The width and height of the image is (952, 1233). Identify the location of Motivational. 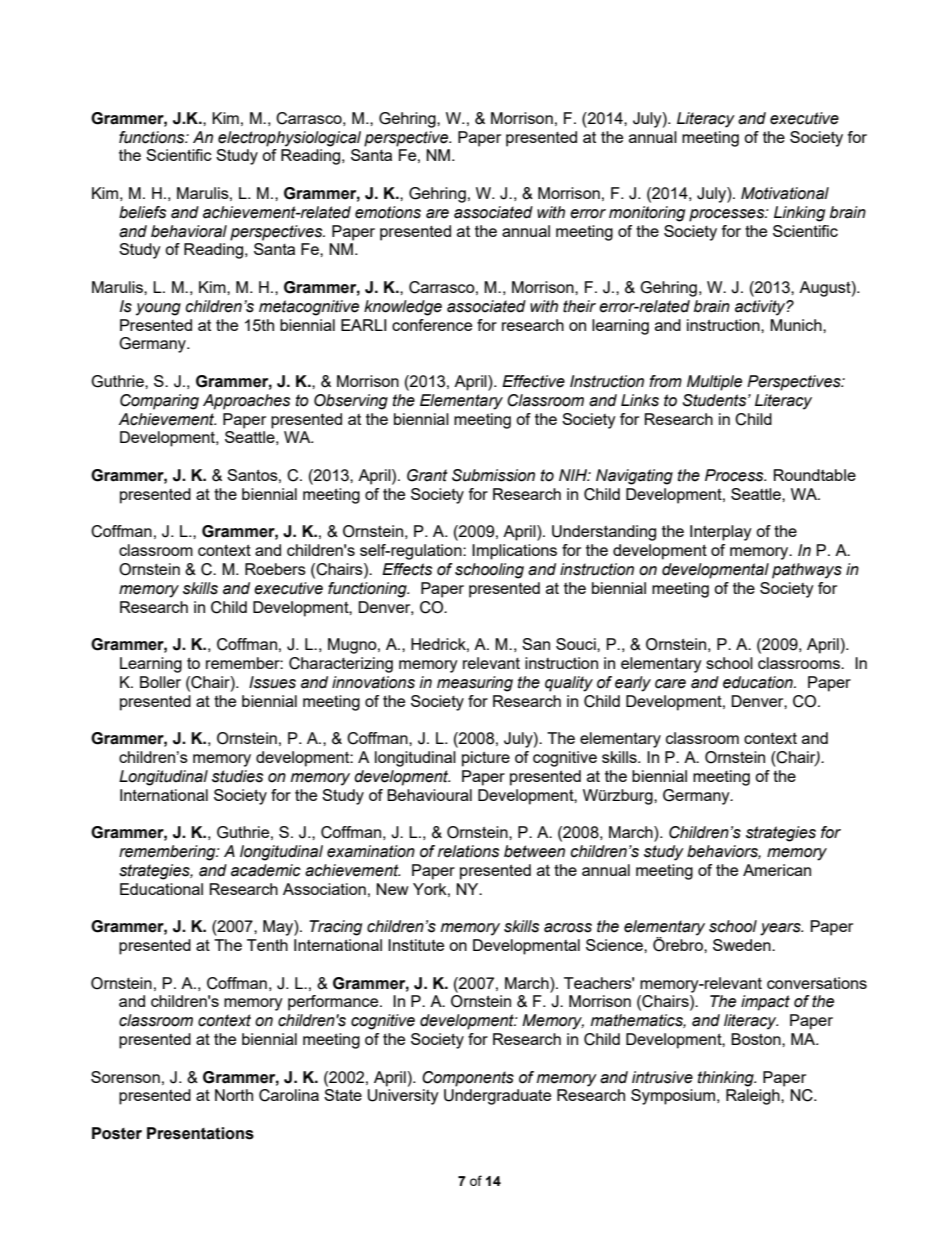
(785, 193).
